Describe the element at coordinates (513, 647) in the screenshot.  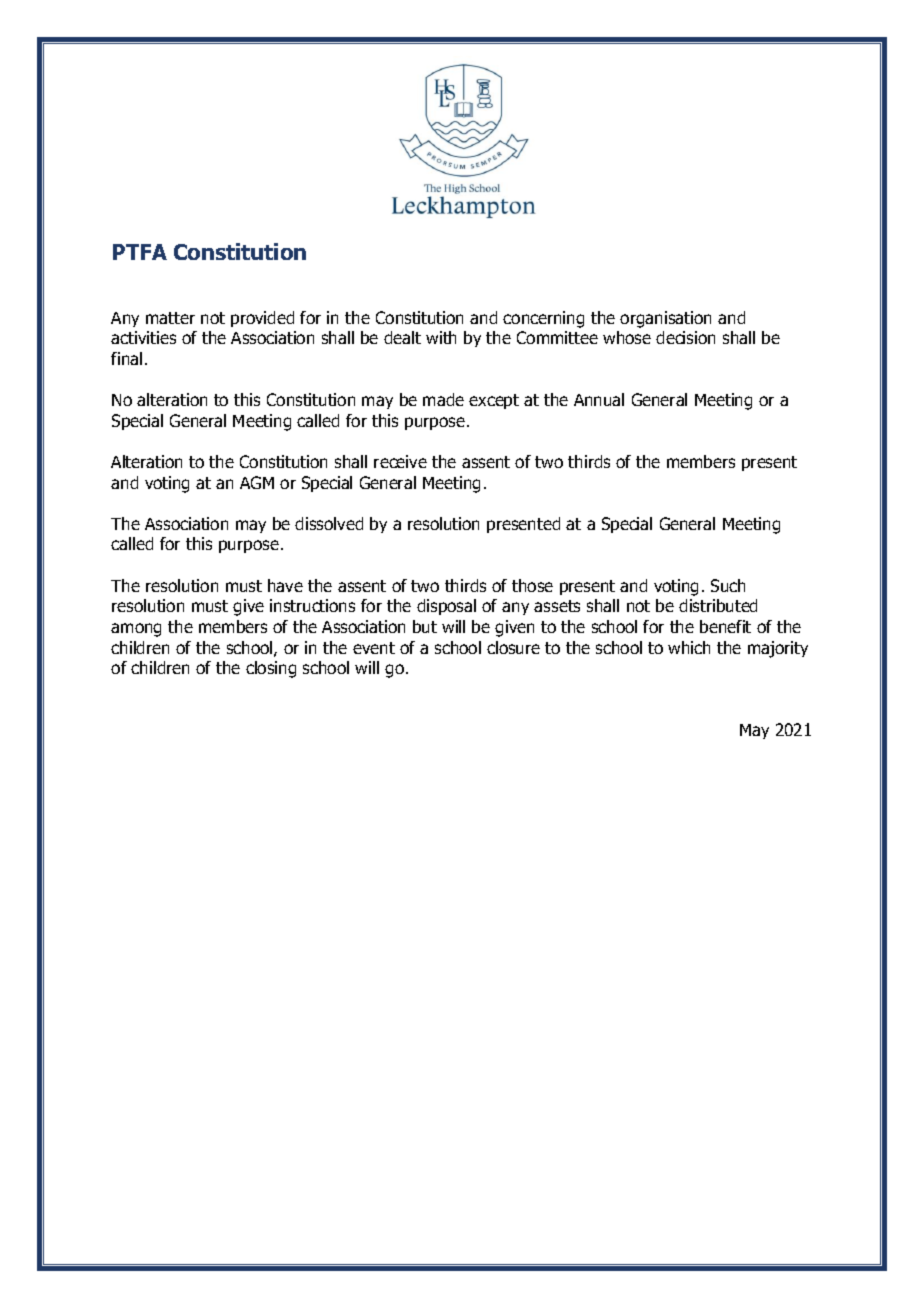
I see `closure` at that location.
